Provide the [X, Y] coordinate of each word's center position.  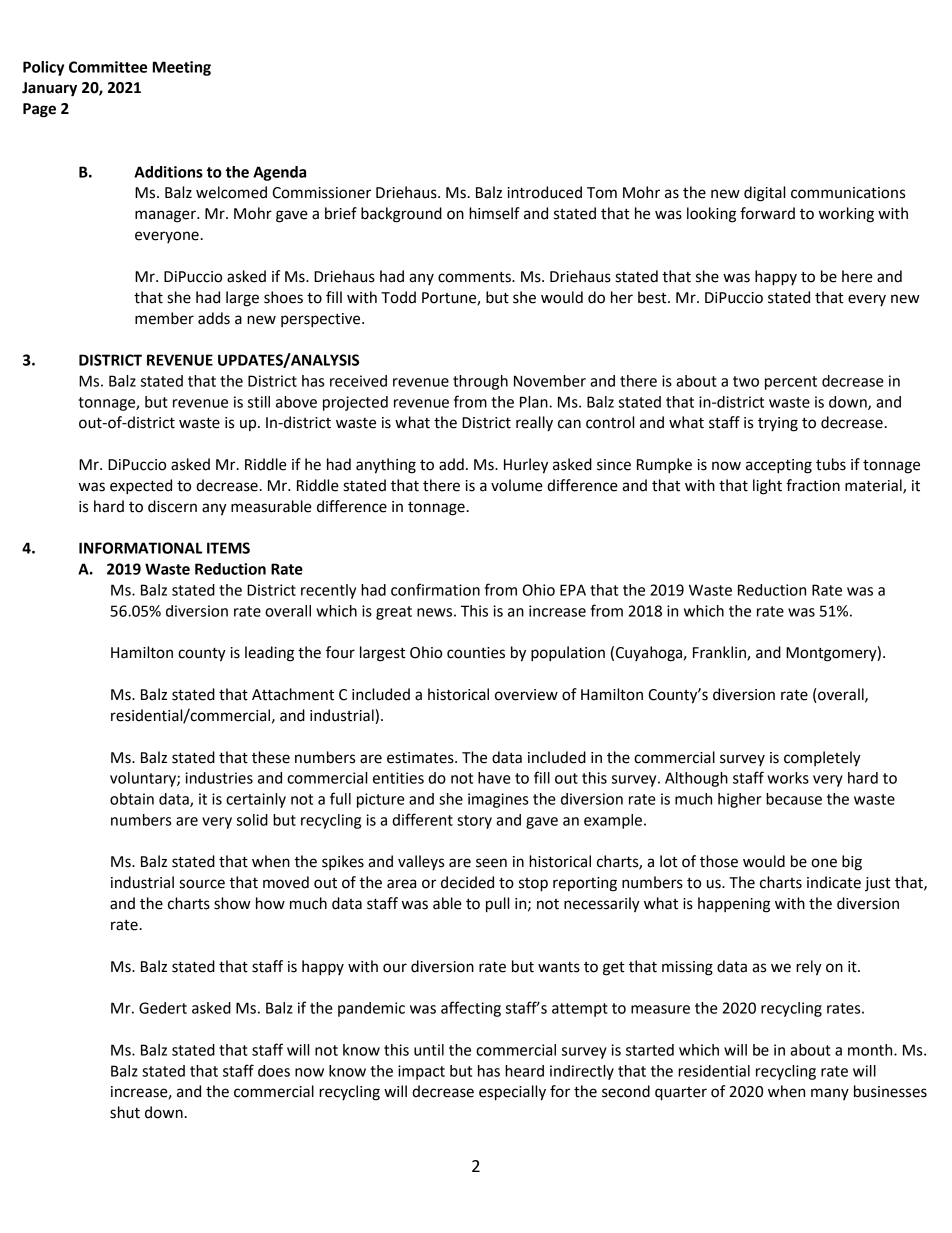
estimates [421, 758]
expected [141, 487]
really [534, 424]
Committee [108, 67]
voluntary [144, 779]
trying [778, 424]
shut [125, 1112]
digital [764, 194]
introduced [545, 192]
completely [822, 759]
